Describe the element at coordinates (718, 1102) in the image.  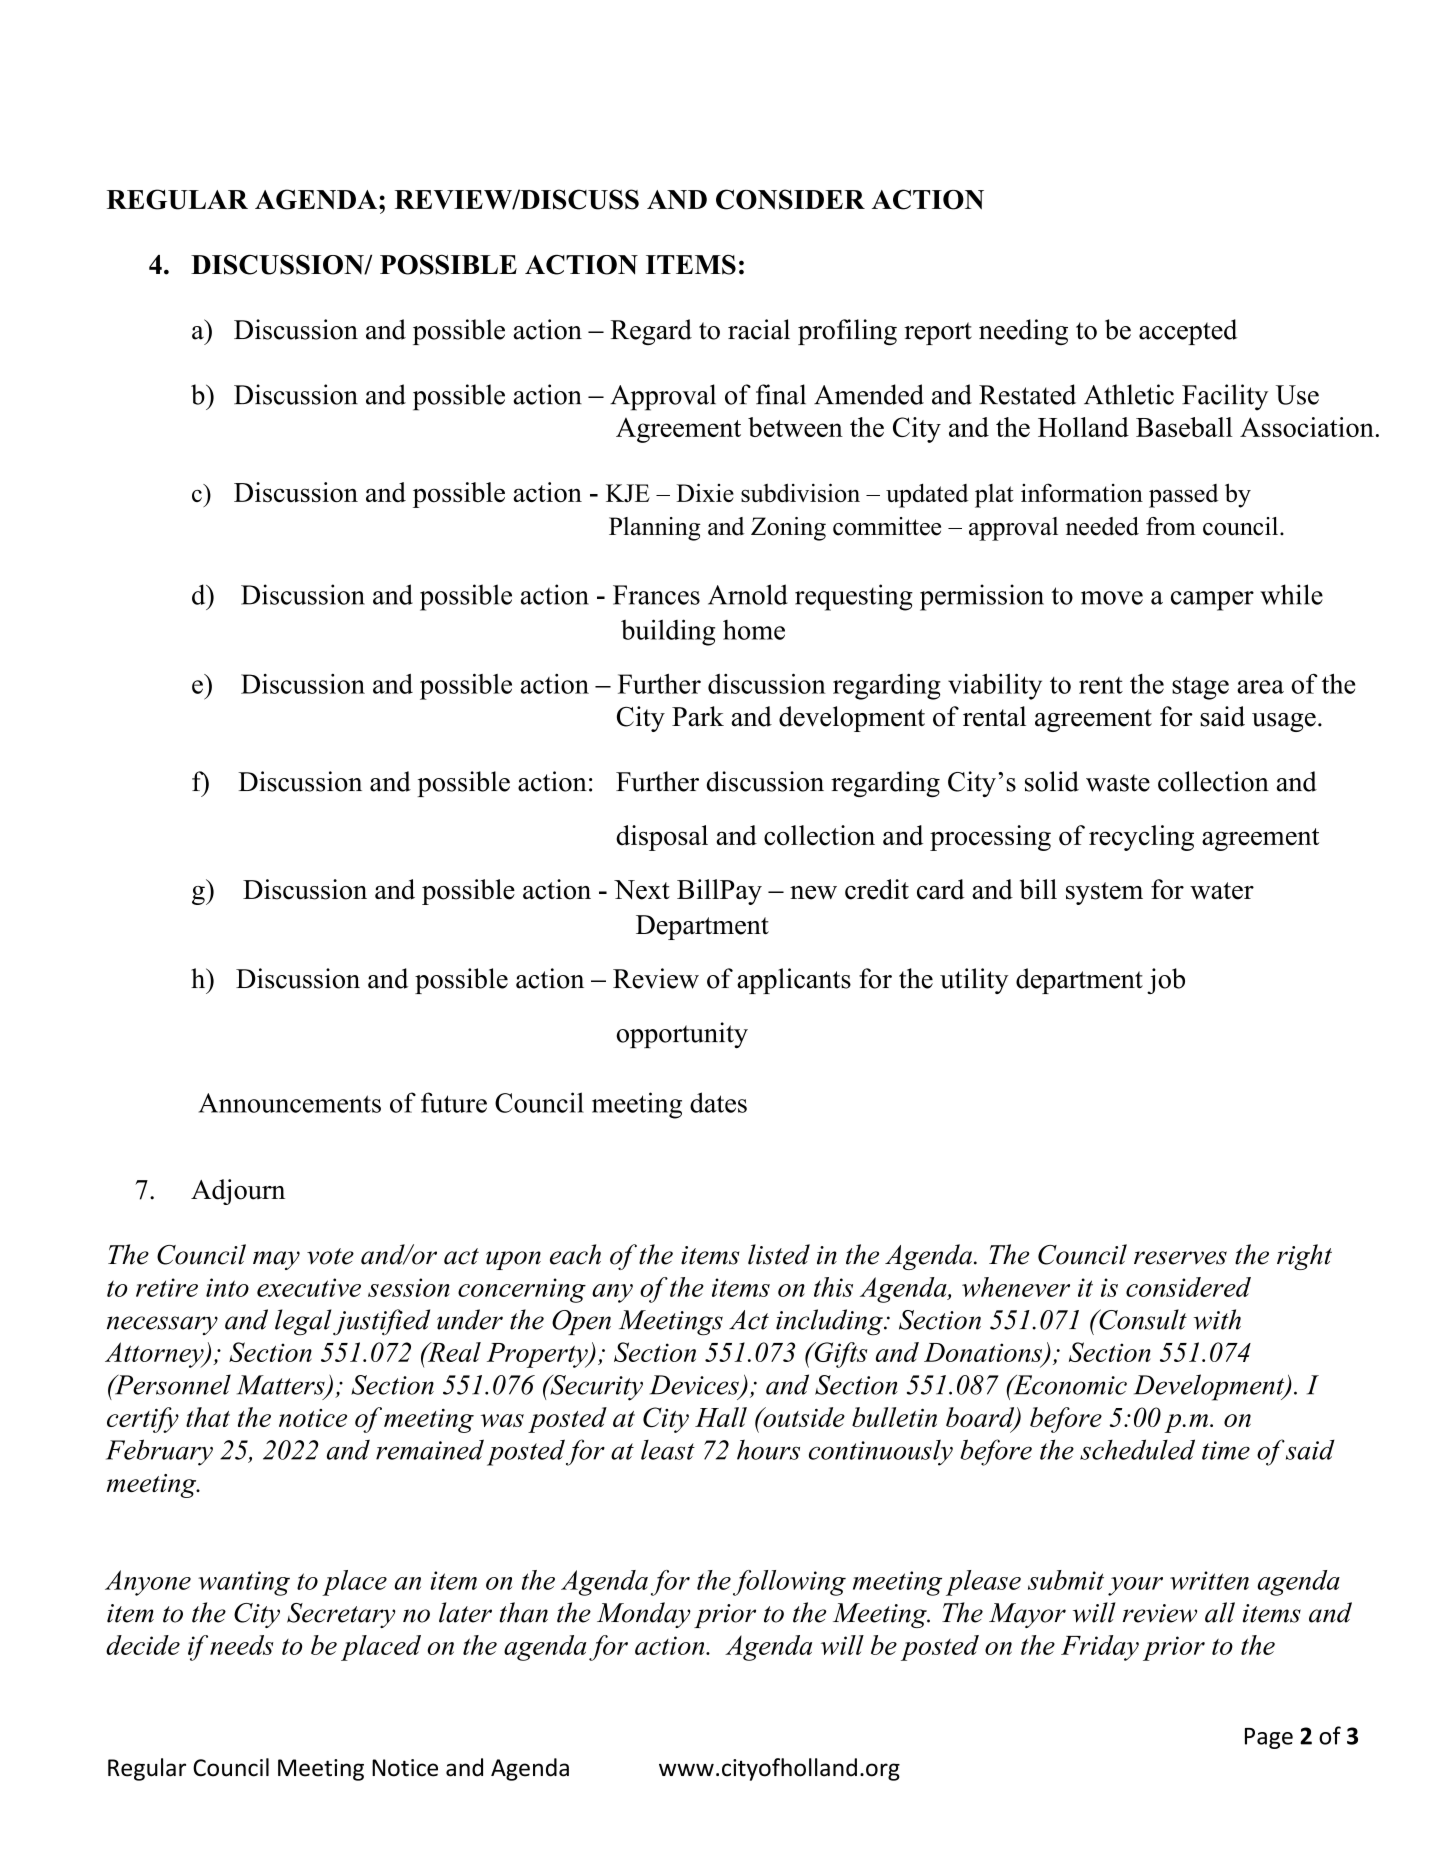
I see `dates` at that location.
